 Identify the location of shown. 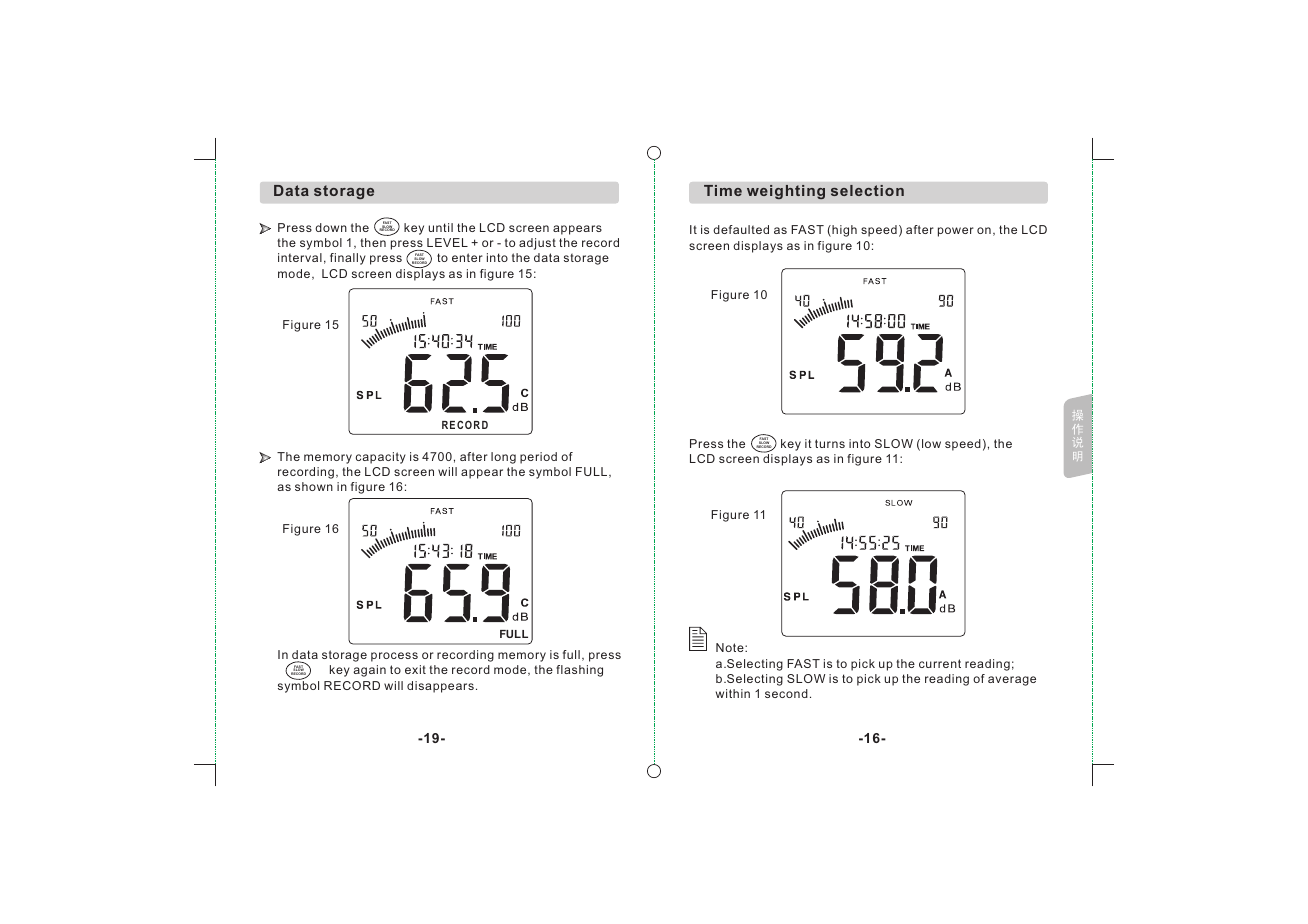
(314, 486).
